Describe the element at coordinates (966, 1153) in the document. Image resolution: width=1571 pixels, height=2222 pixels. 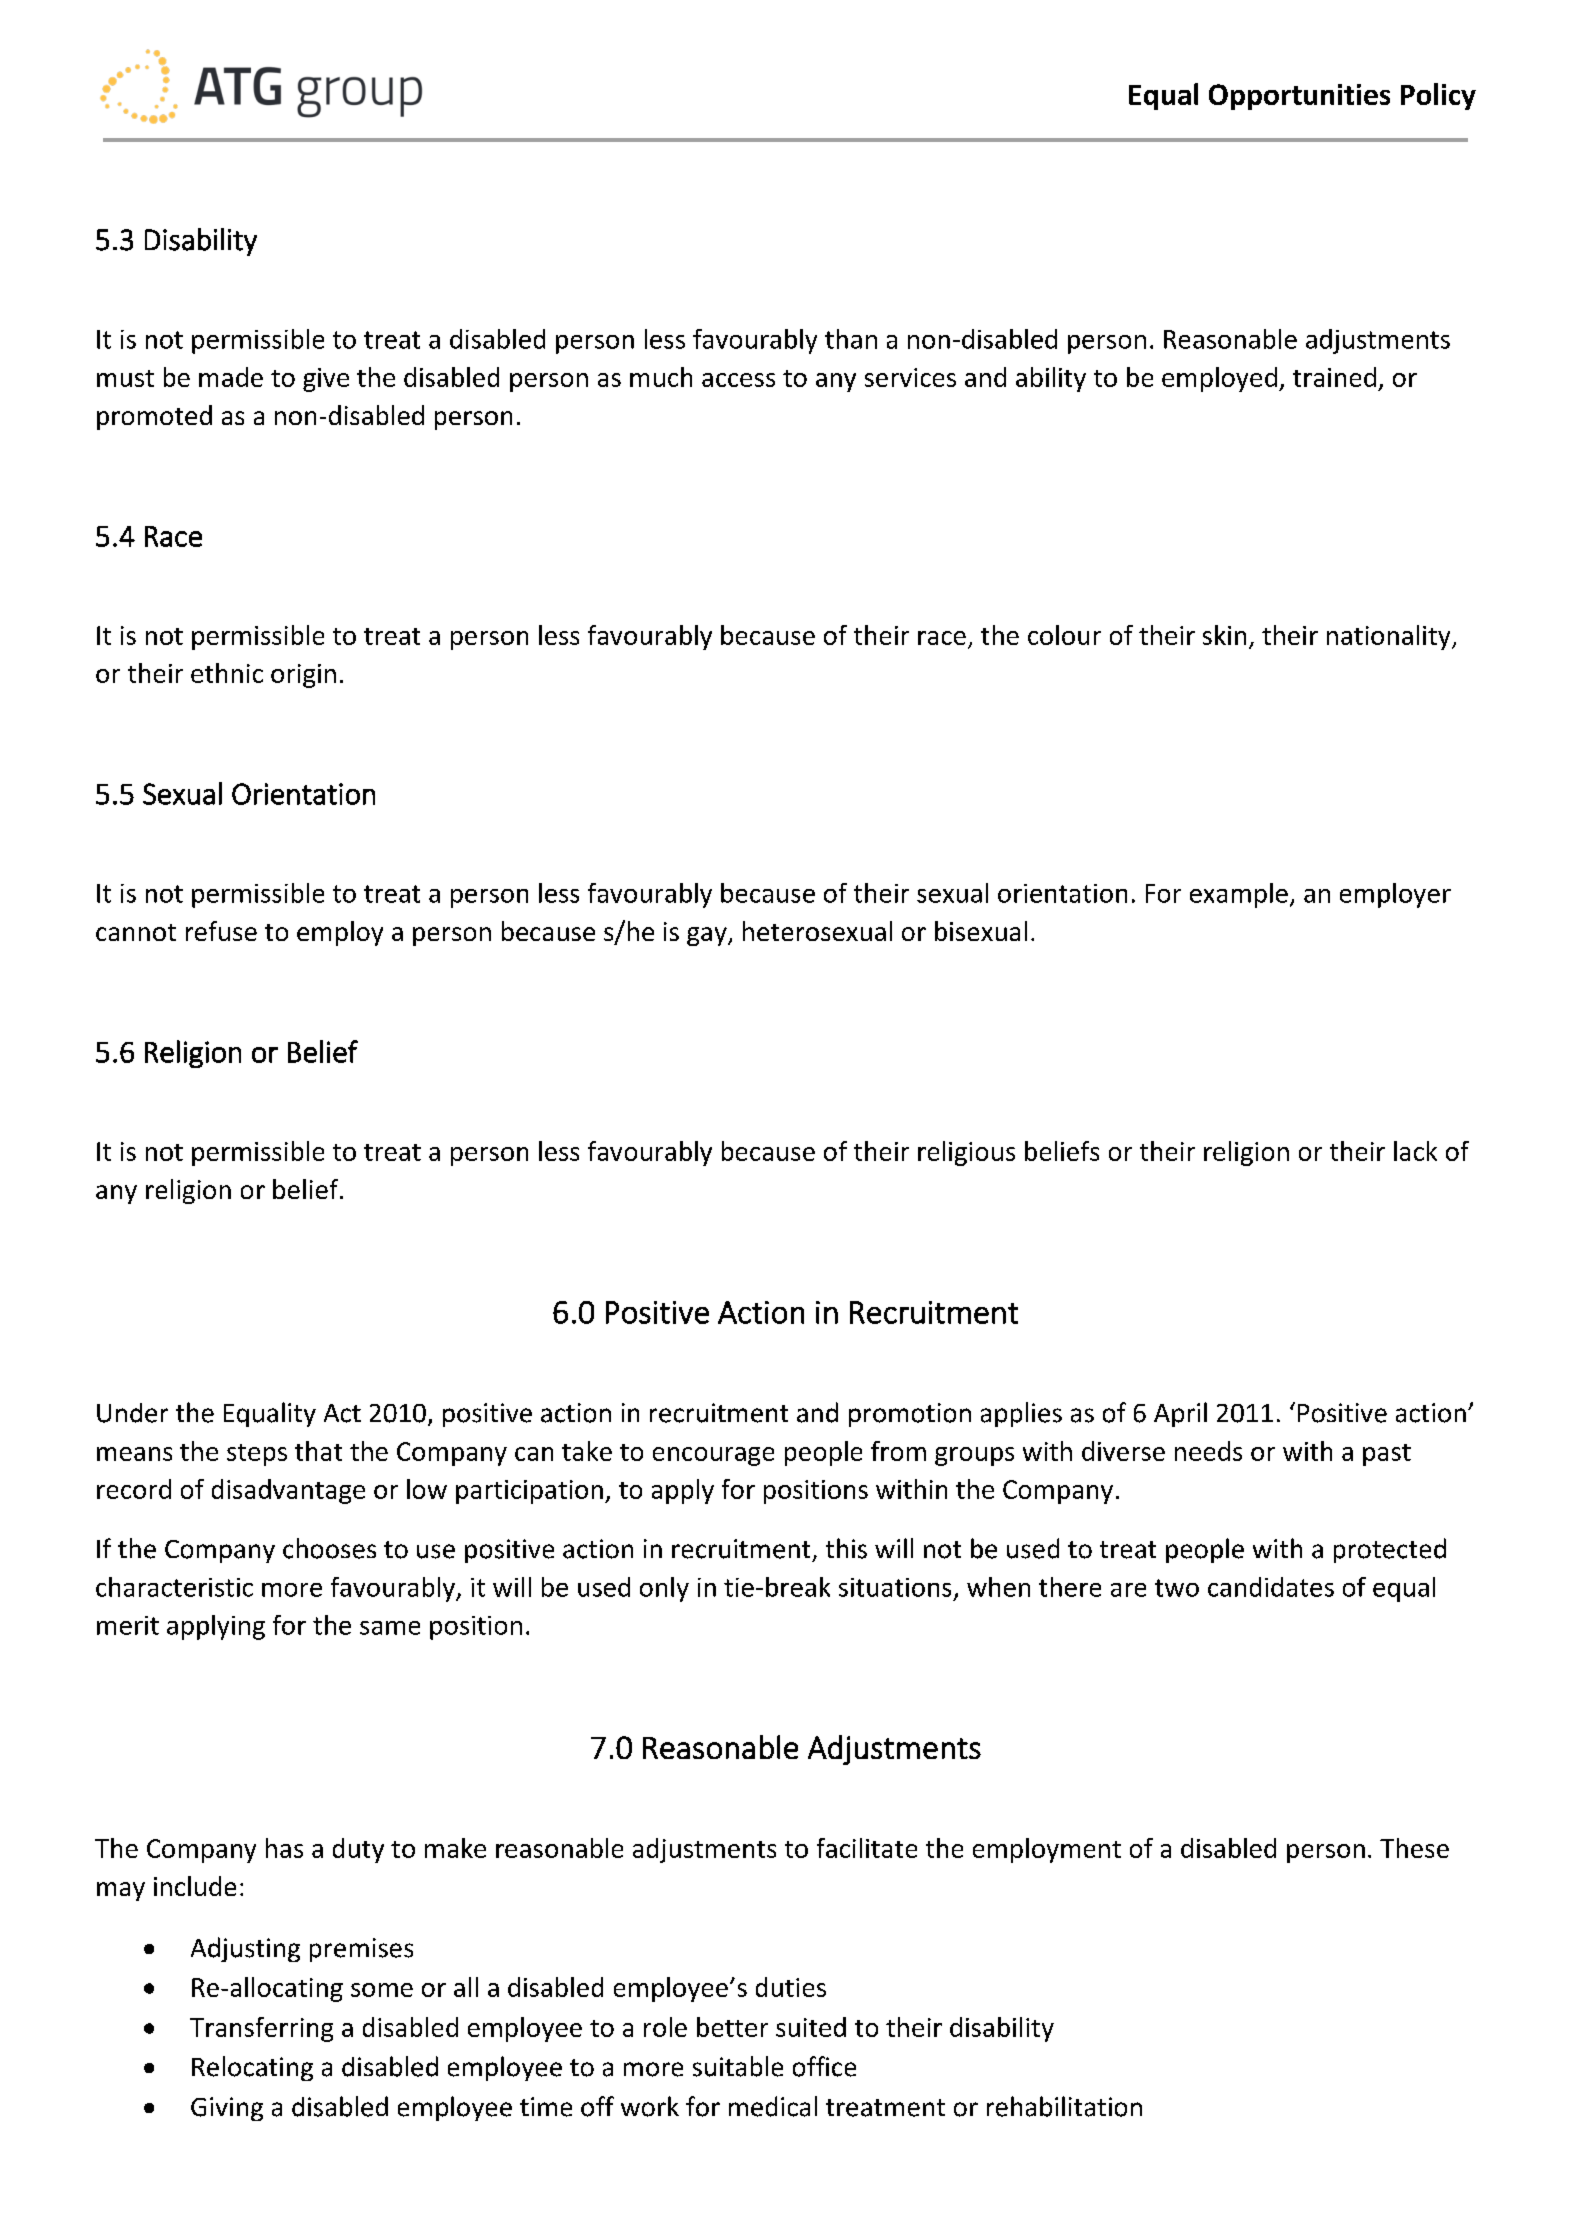
I see `religious` at that location.
